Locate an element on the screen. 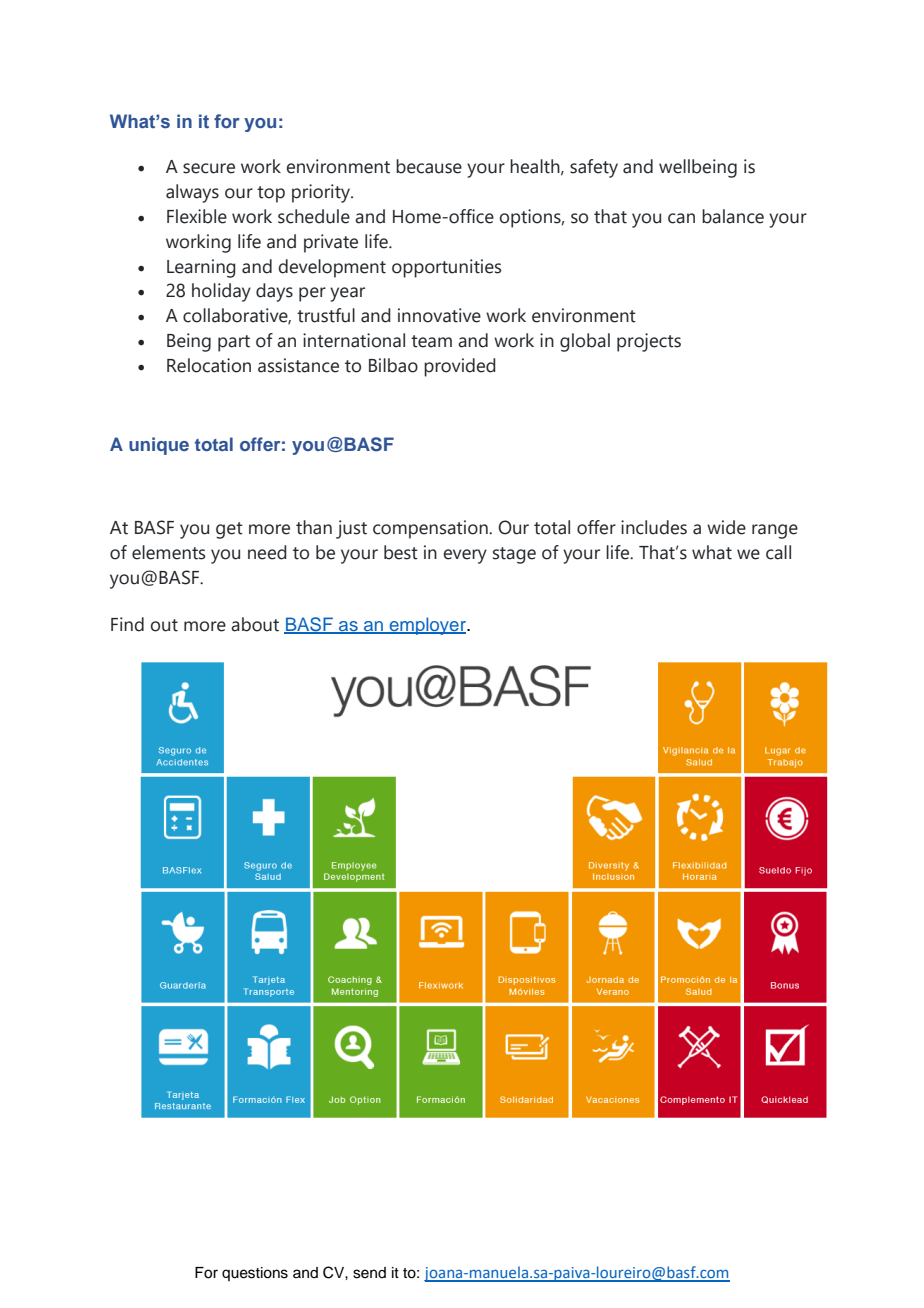  wide is located at coordinates (726, 527).
